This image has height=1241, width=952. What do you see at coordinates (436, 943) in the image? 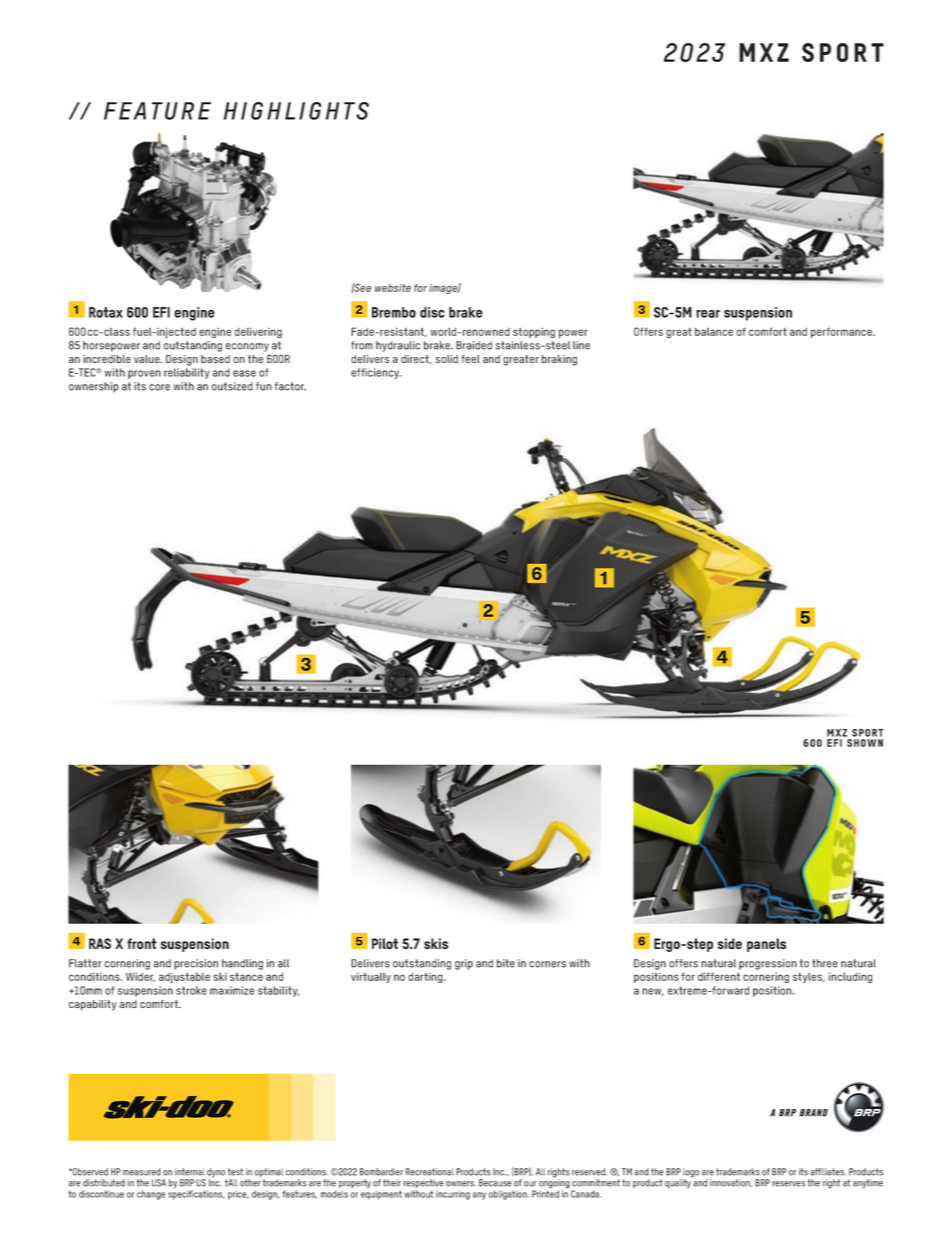
I see `skis` at bounding box center [436, 943].
